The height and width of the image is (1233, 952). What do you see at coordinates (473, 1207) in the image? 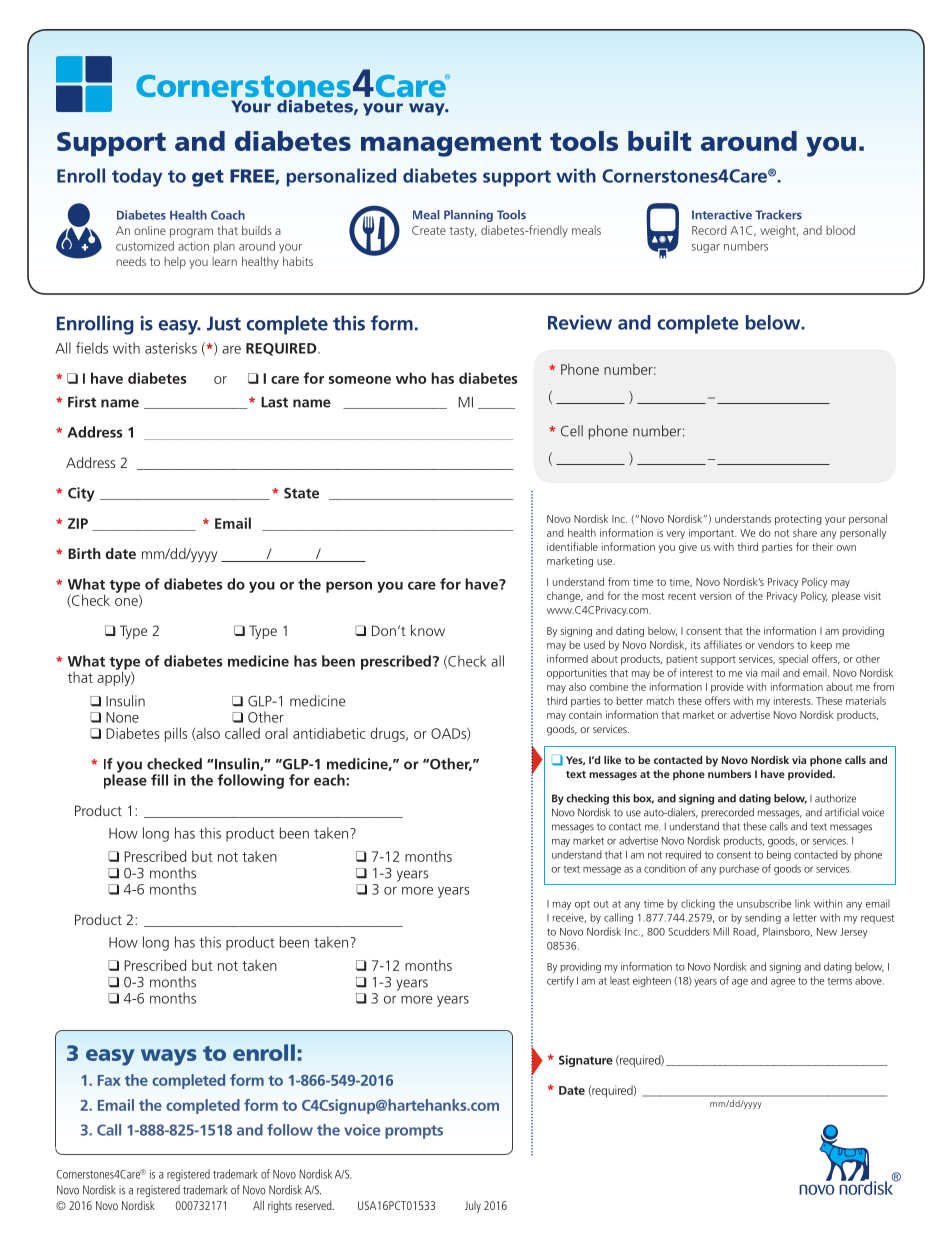
I see `July` at bounding box center [473, 1207].
